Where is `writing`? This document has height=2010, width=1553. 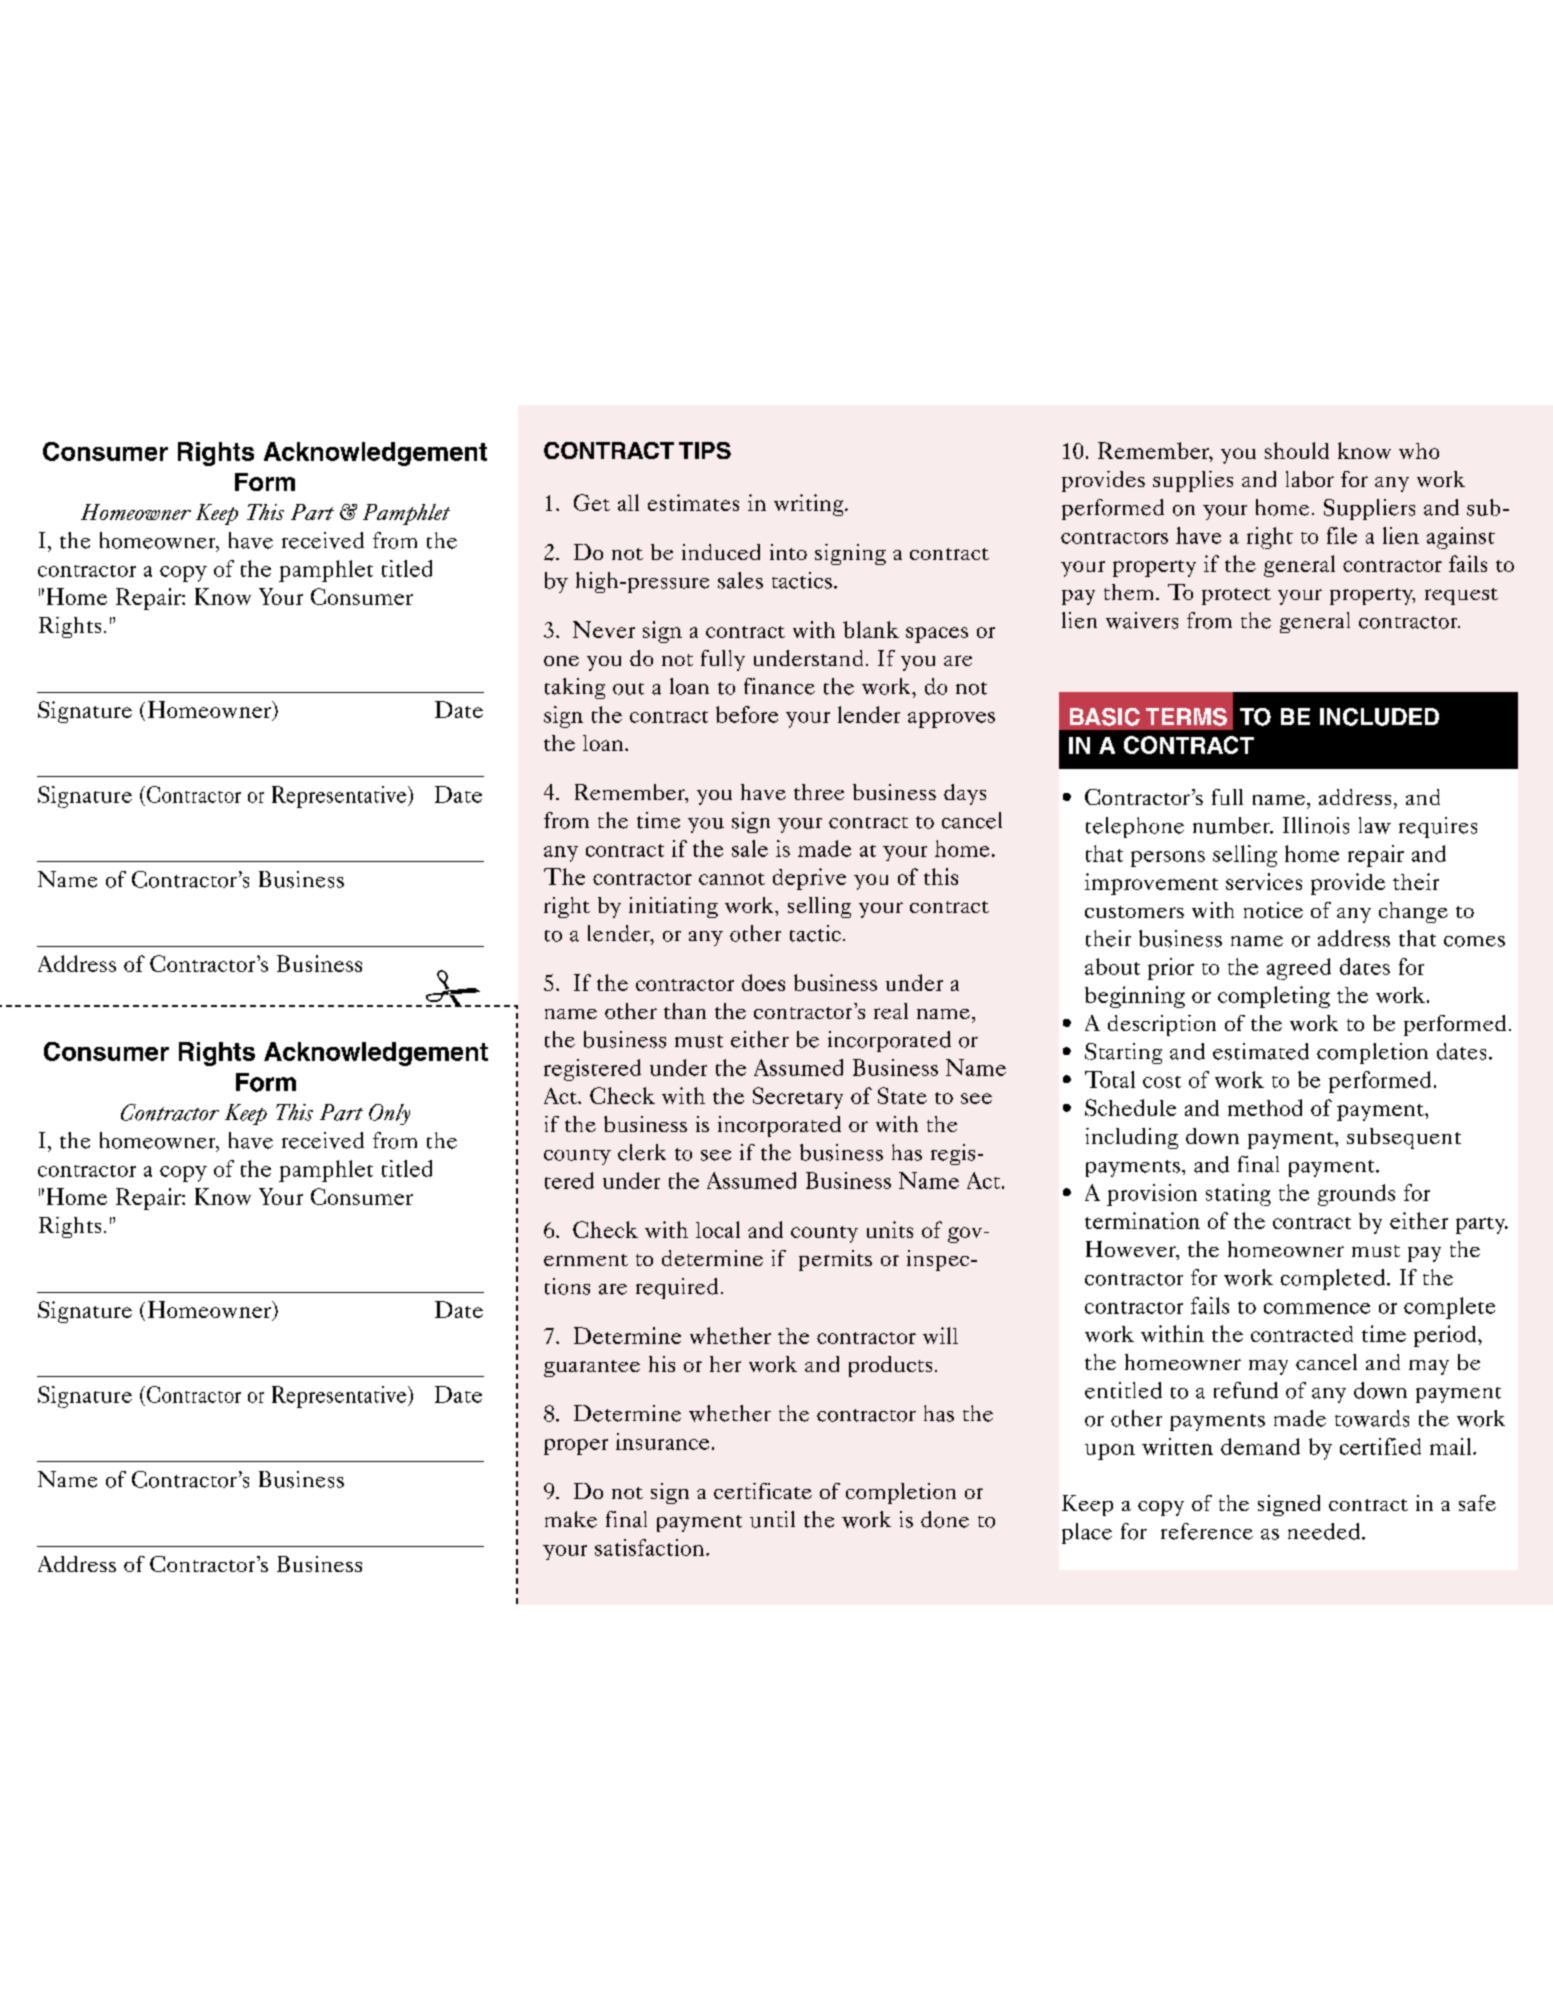
writing is located at coordinates (810, 505).
